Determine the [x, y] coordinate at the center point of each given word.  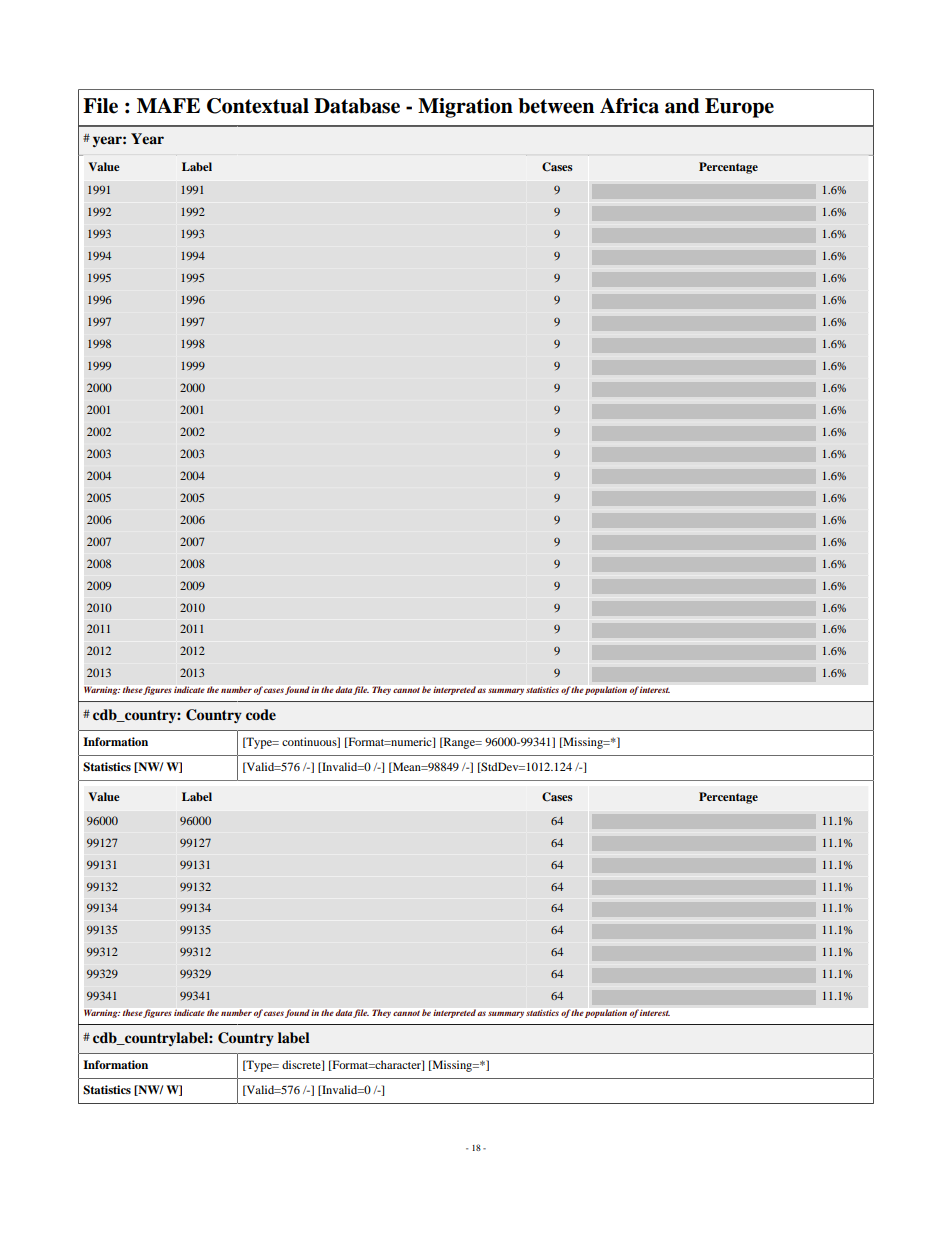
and [682, 106]
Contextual [258, 106]
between [556, 106]
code [261, 714]
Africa [629, 106]
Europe [739, 108]
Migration [465, 108]
